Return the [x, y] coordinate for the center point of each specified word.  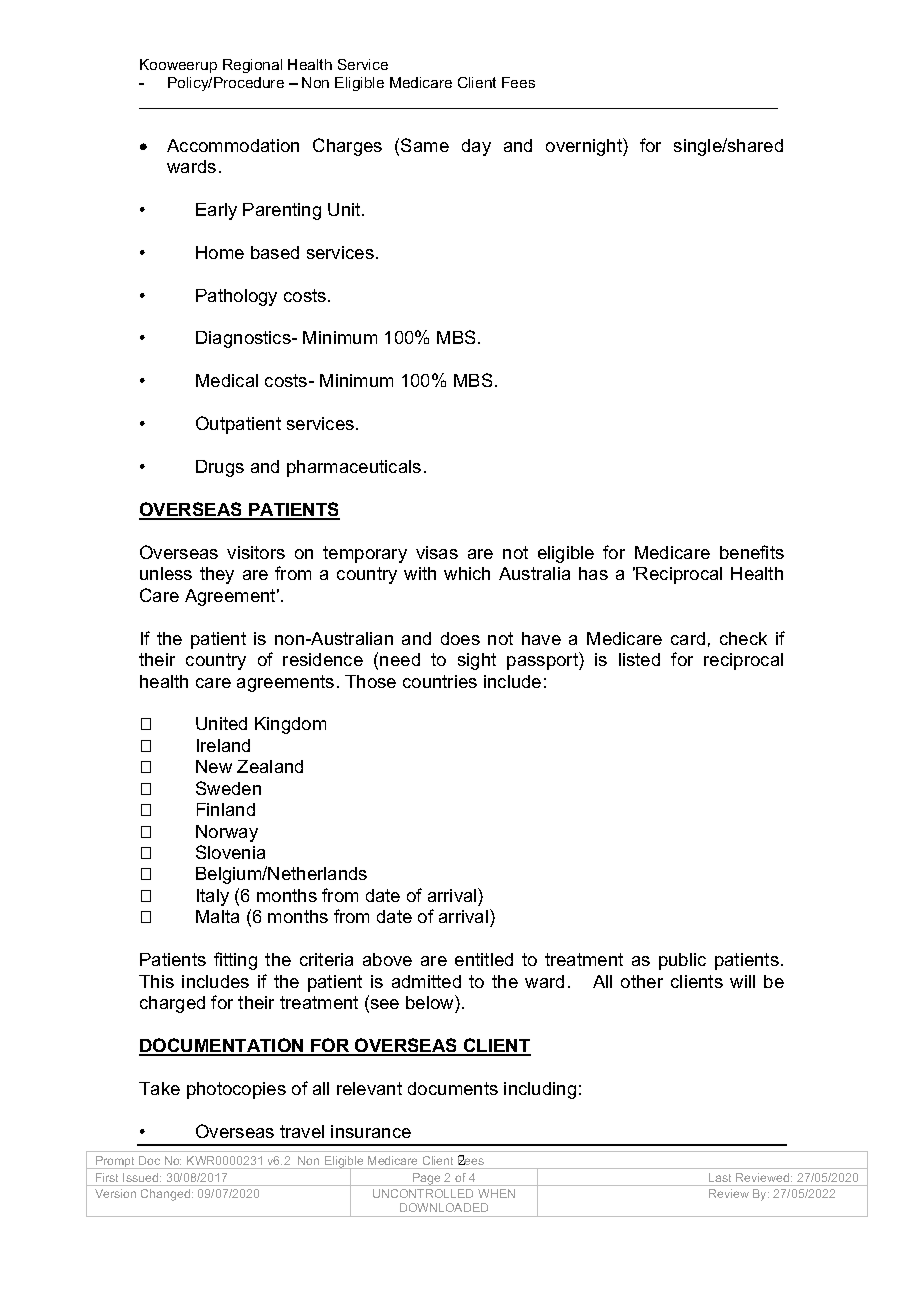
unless [166, 573]
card [688, 638]
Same [425, 145]
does [460, 638]
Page [427, 1179]
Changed [167, 1195]
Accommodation [233, 145]
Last [720, 1177]
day [476, 147]
